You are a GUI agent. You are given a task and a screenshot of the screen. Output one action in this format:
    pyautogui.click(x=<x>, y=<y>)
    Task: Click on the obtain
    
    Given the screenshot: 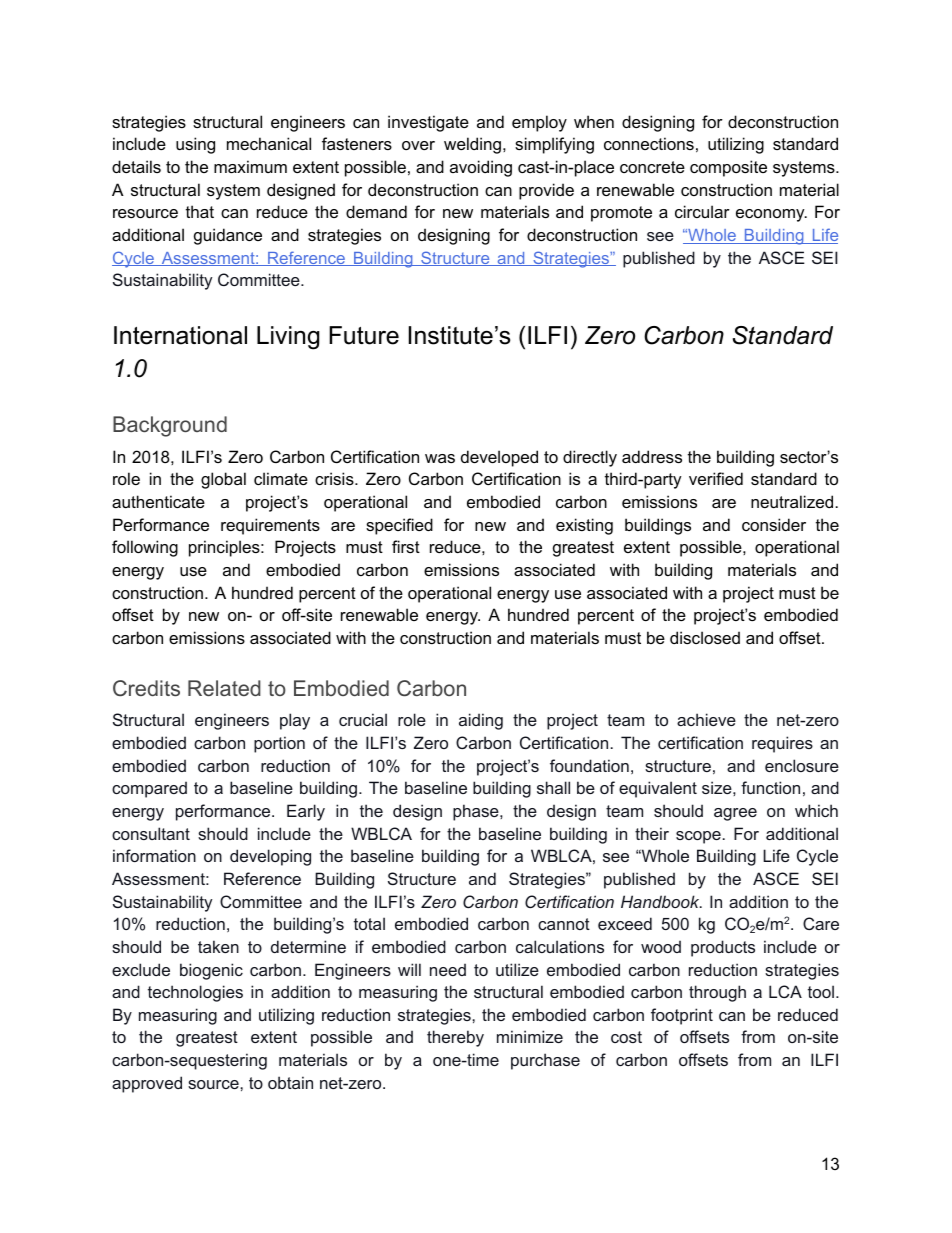 What is the action you would take?
    pyautogui.click(x=290, y=1082)
